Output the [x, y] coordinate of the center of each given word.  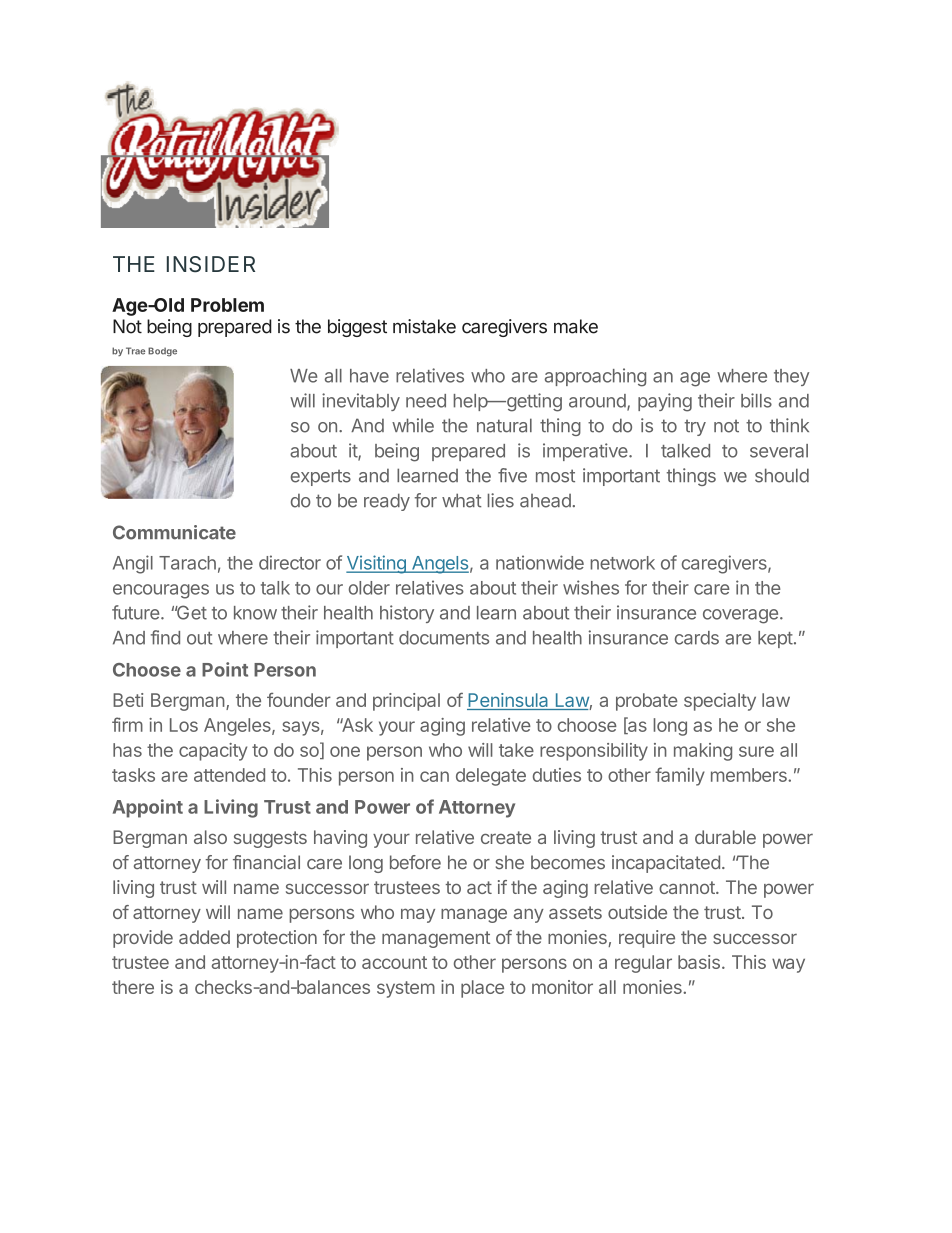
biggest [357, 328]
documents [444, 638]
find [165, 637]
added [204, 937]
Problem [227, 305]
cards [697, 638]
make [576, 326]
